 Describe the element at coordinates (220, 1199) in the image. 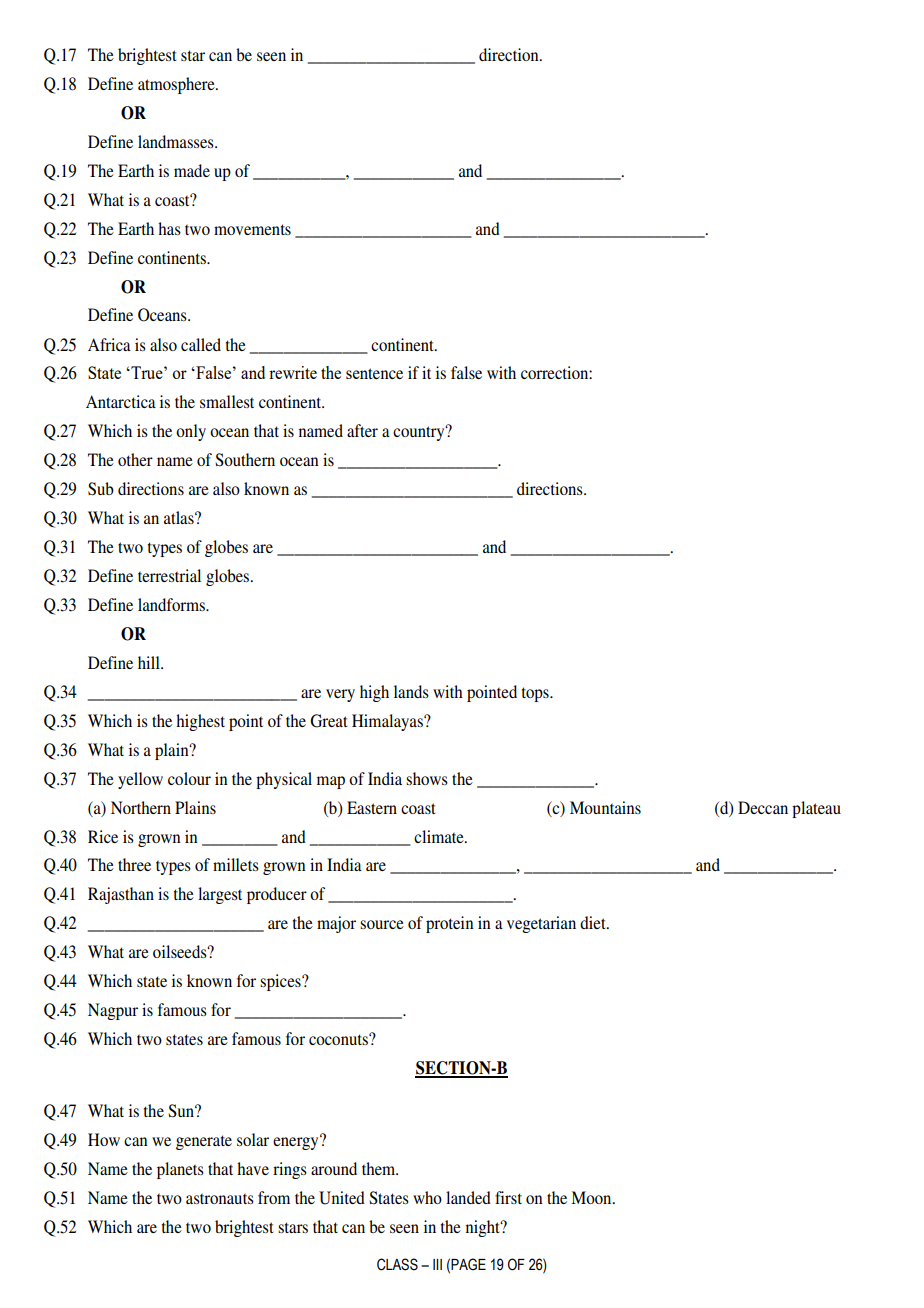

I see `astronauts` at that location.
